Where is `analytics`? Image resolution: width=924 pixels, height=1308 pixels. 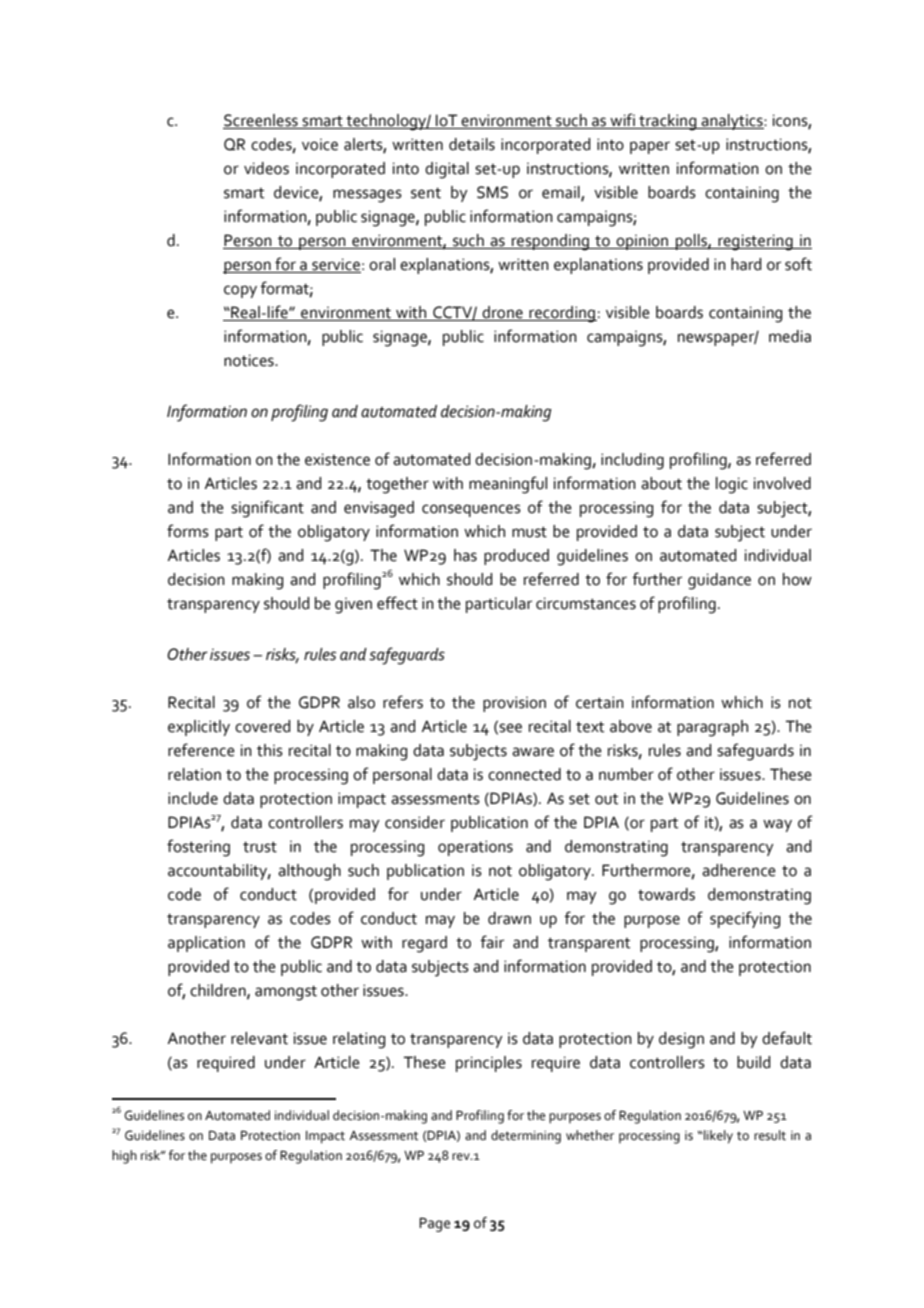
analytics is located at coordinates (732, 122).
